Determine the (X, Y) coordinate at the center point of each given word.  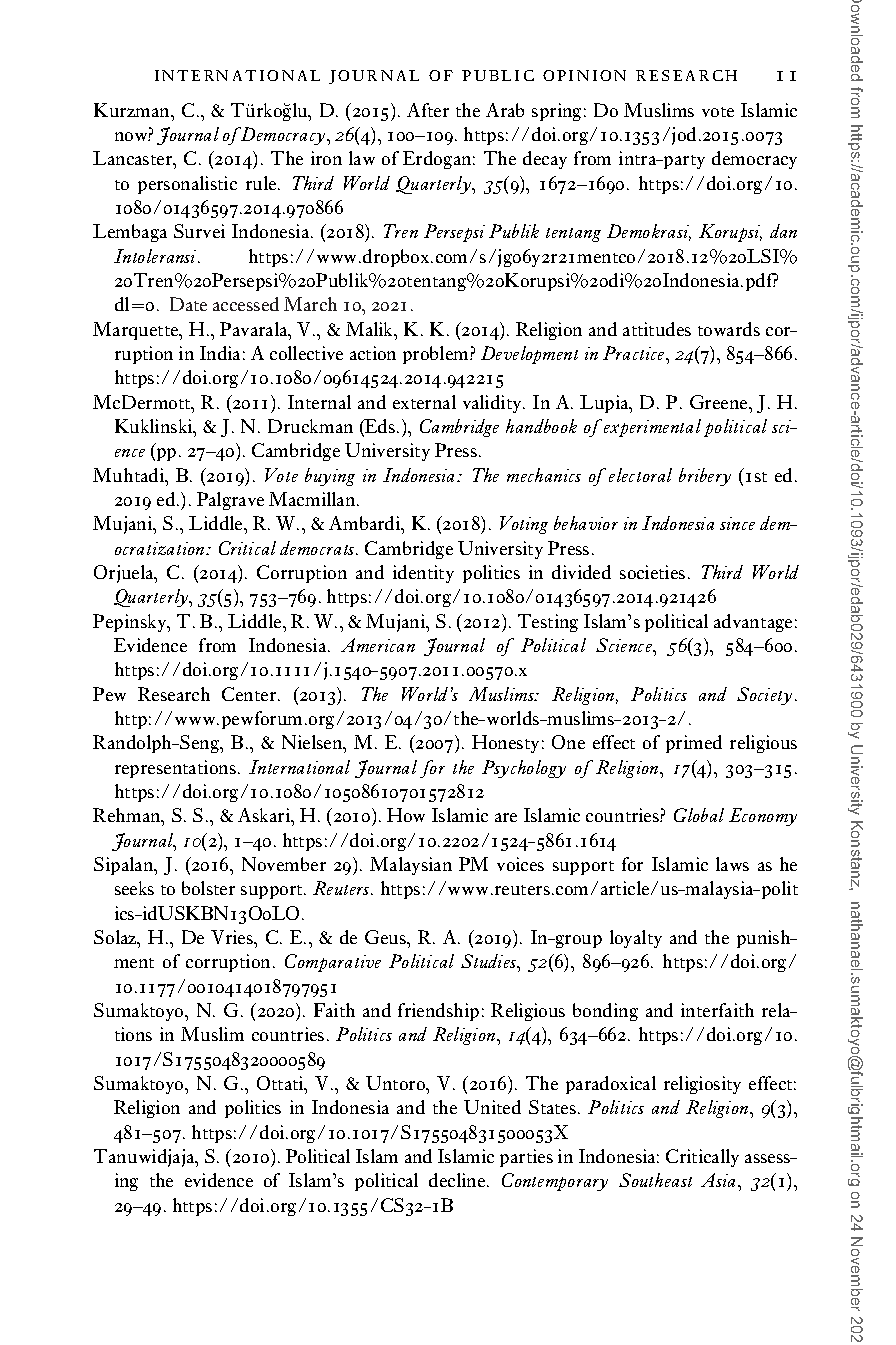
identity (423, 574)
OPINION (584, 75)
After (428, 110)
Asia (720, 1180)
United (492, 1107)
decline (458, 1180)
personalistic (187, 185)
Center (250, 694)
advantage (753, 623)
